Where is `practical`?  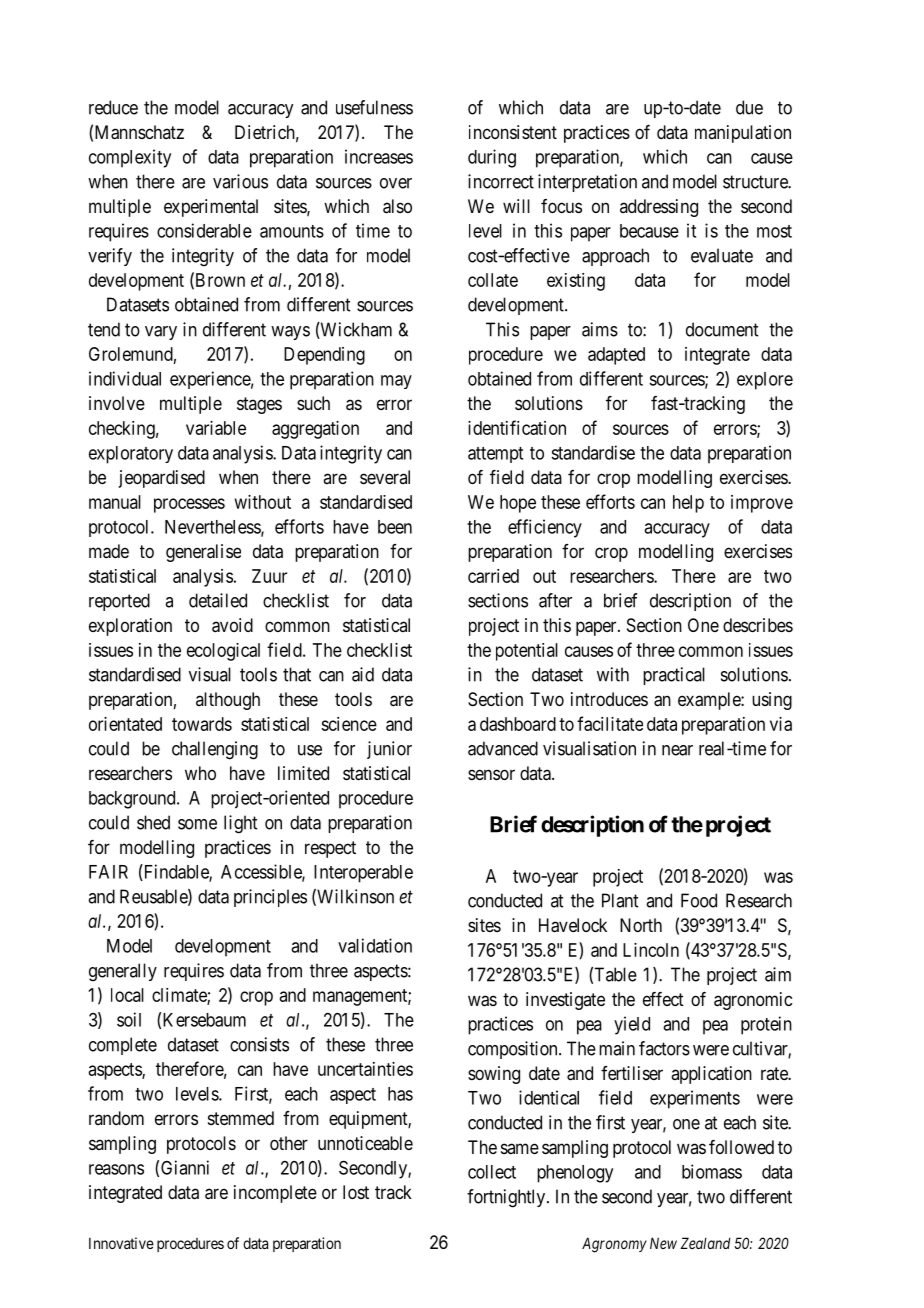 practical is located at coordinates (674, 676).
